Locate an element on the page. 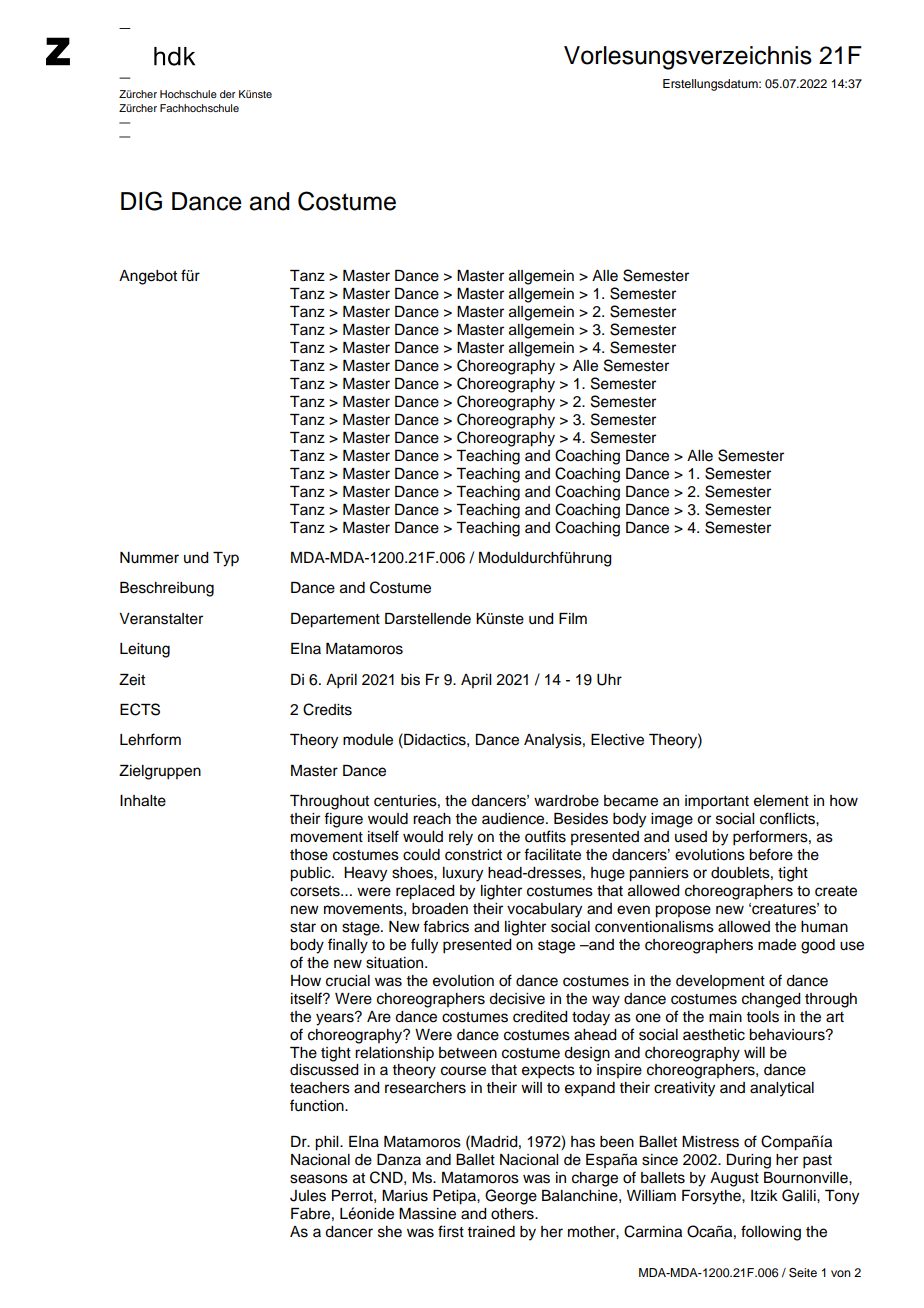  Typ is located at coordinates (226, 559).
